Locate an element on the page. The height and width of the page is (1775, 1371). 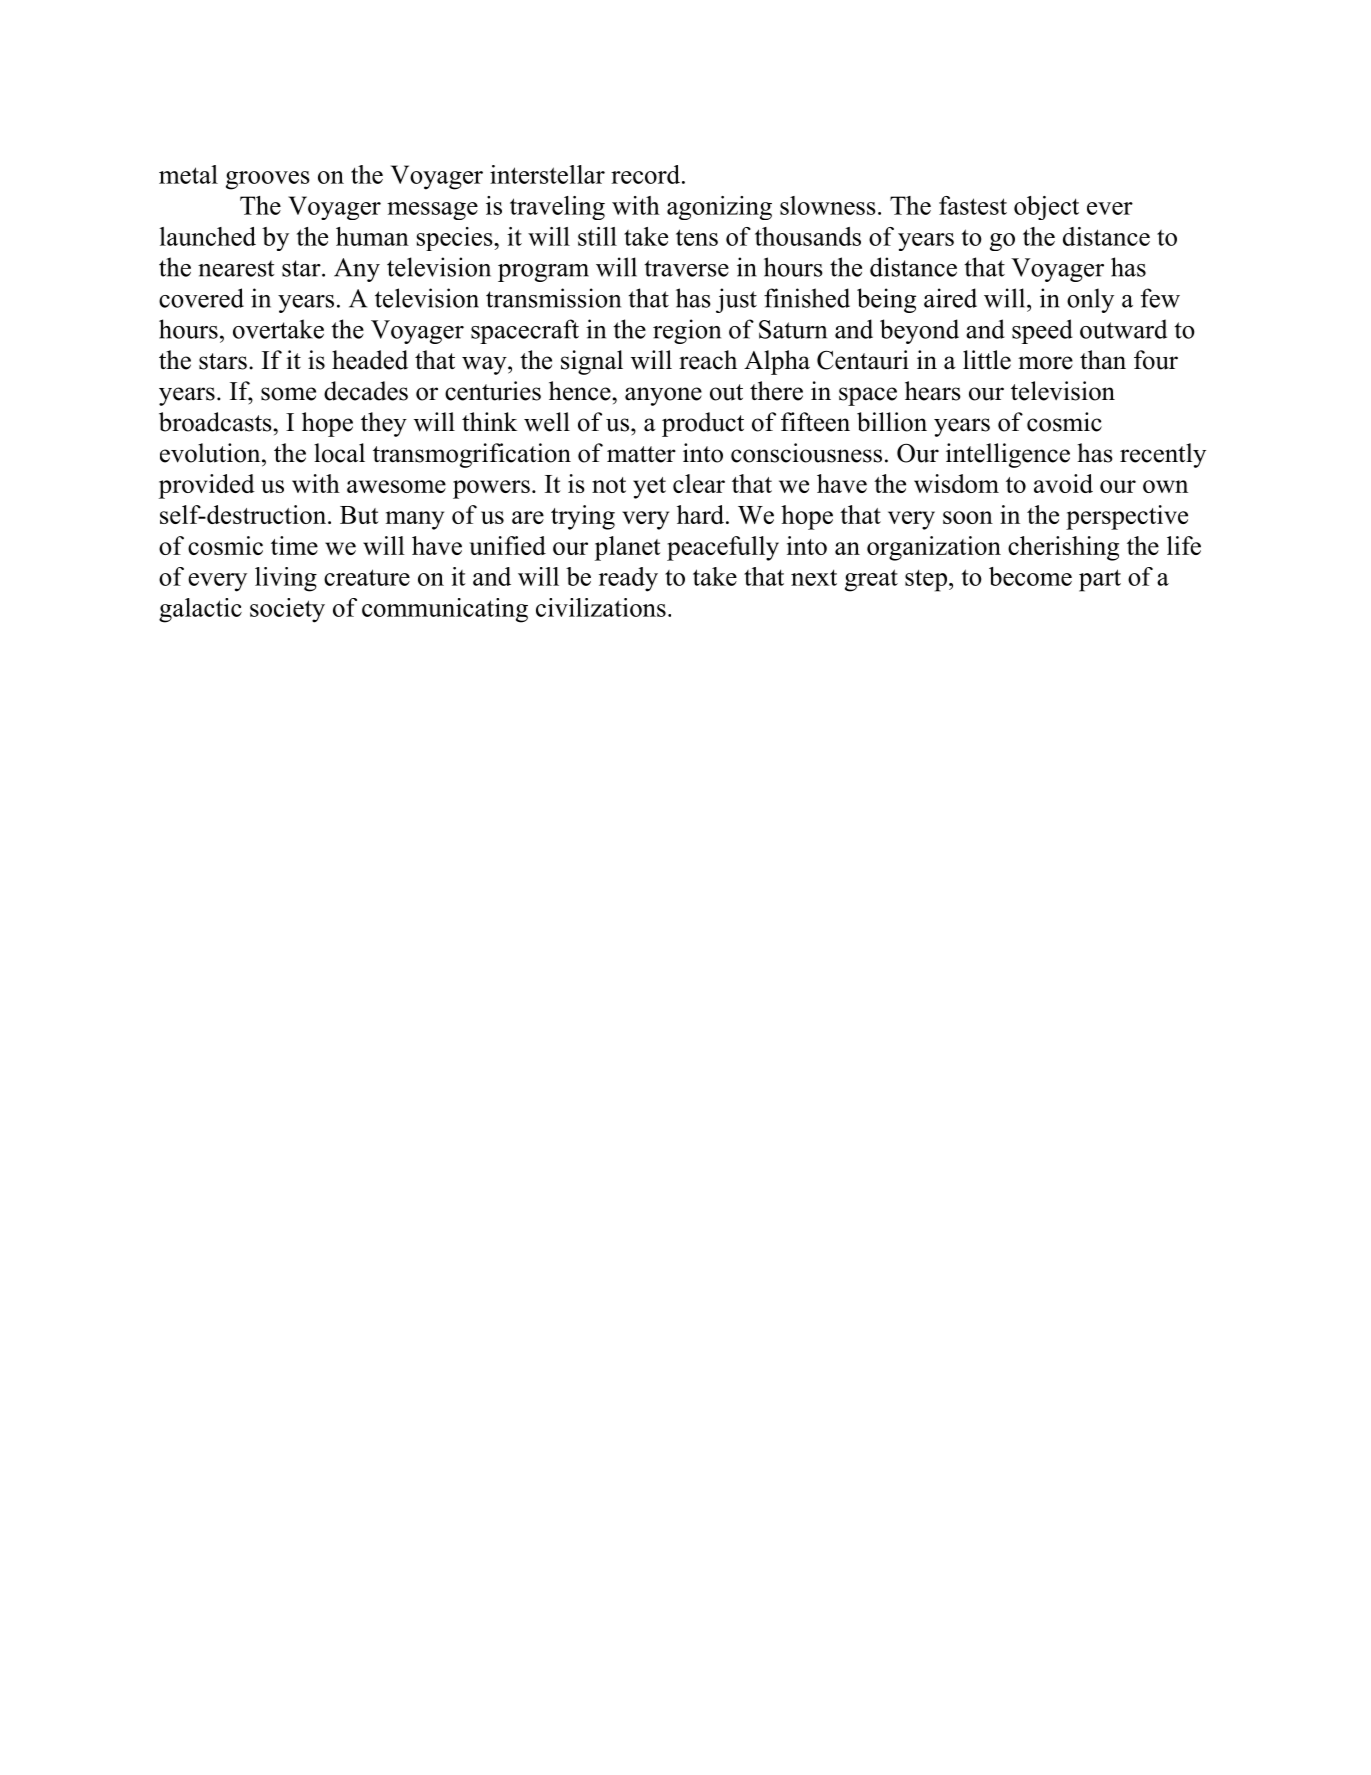
than is located at coordinates (1103, 359).
